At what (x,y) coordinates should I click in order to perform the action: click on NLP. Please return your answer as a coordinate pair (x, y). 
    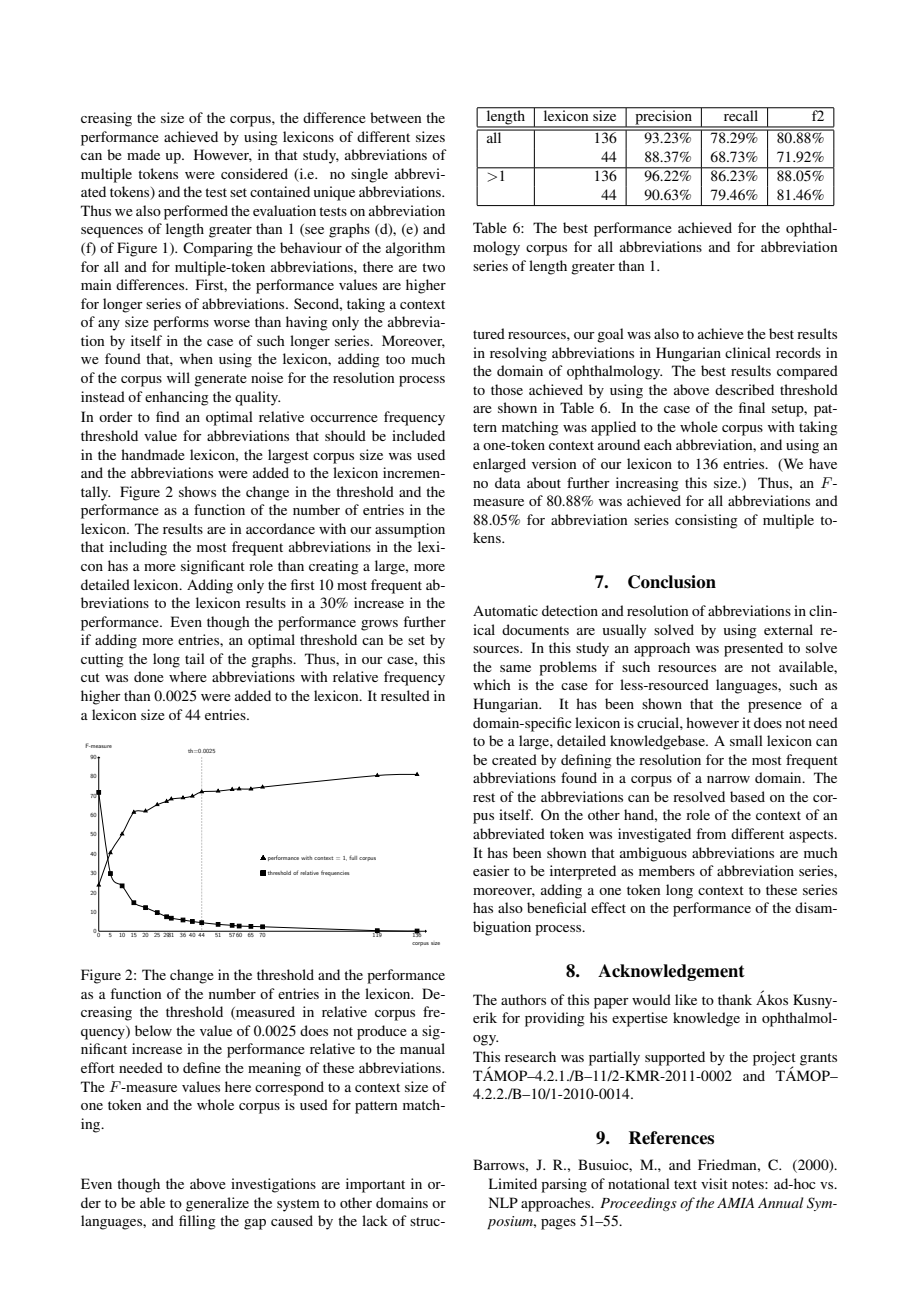
    Looking at the image, I should click on (503, 1202).
